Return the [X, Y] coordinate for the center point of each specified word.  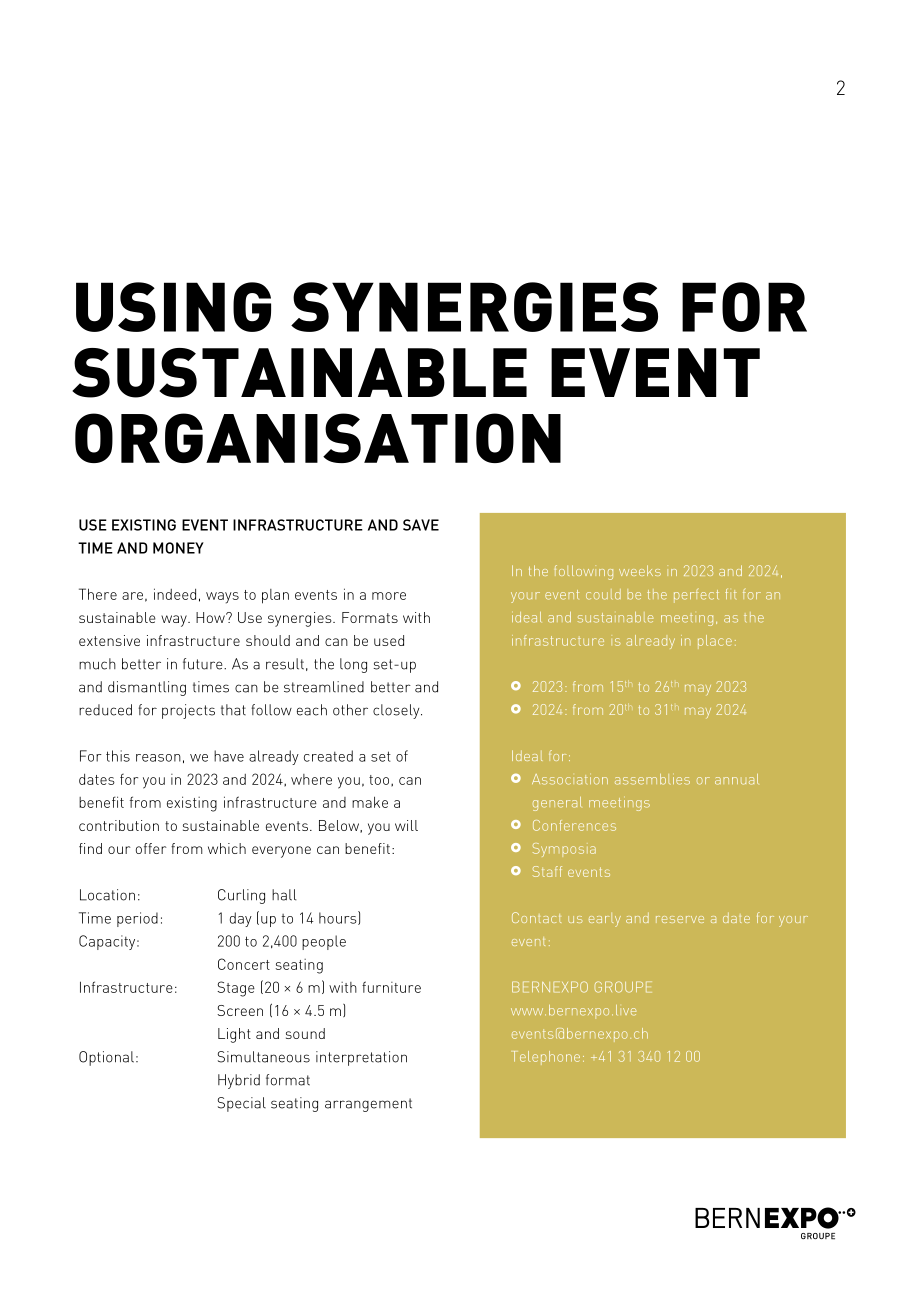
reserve [680, 919]
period [137, 919]
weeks [640, 570]
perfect [696, 596]
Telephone [547, 1058]
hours [339, 918]
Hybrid [239, 1081]
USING [173, 307]
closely [397, 711]
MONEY [178, 548]
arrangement [368, 1105]
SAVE [421, 525]
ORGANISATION [318, 438]
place [715, 642]
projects [188, 711]
